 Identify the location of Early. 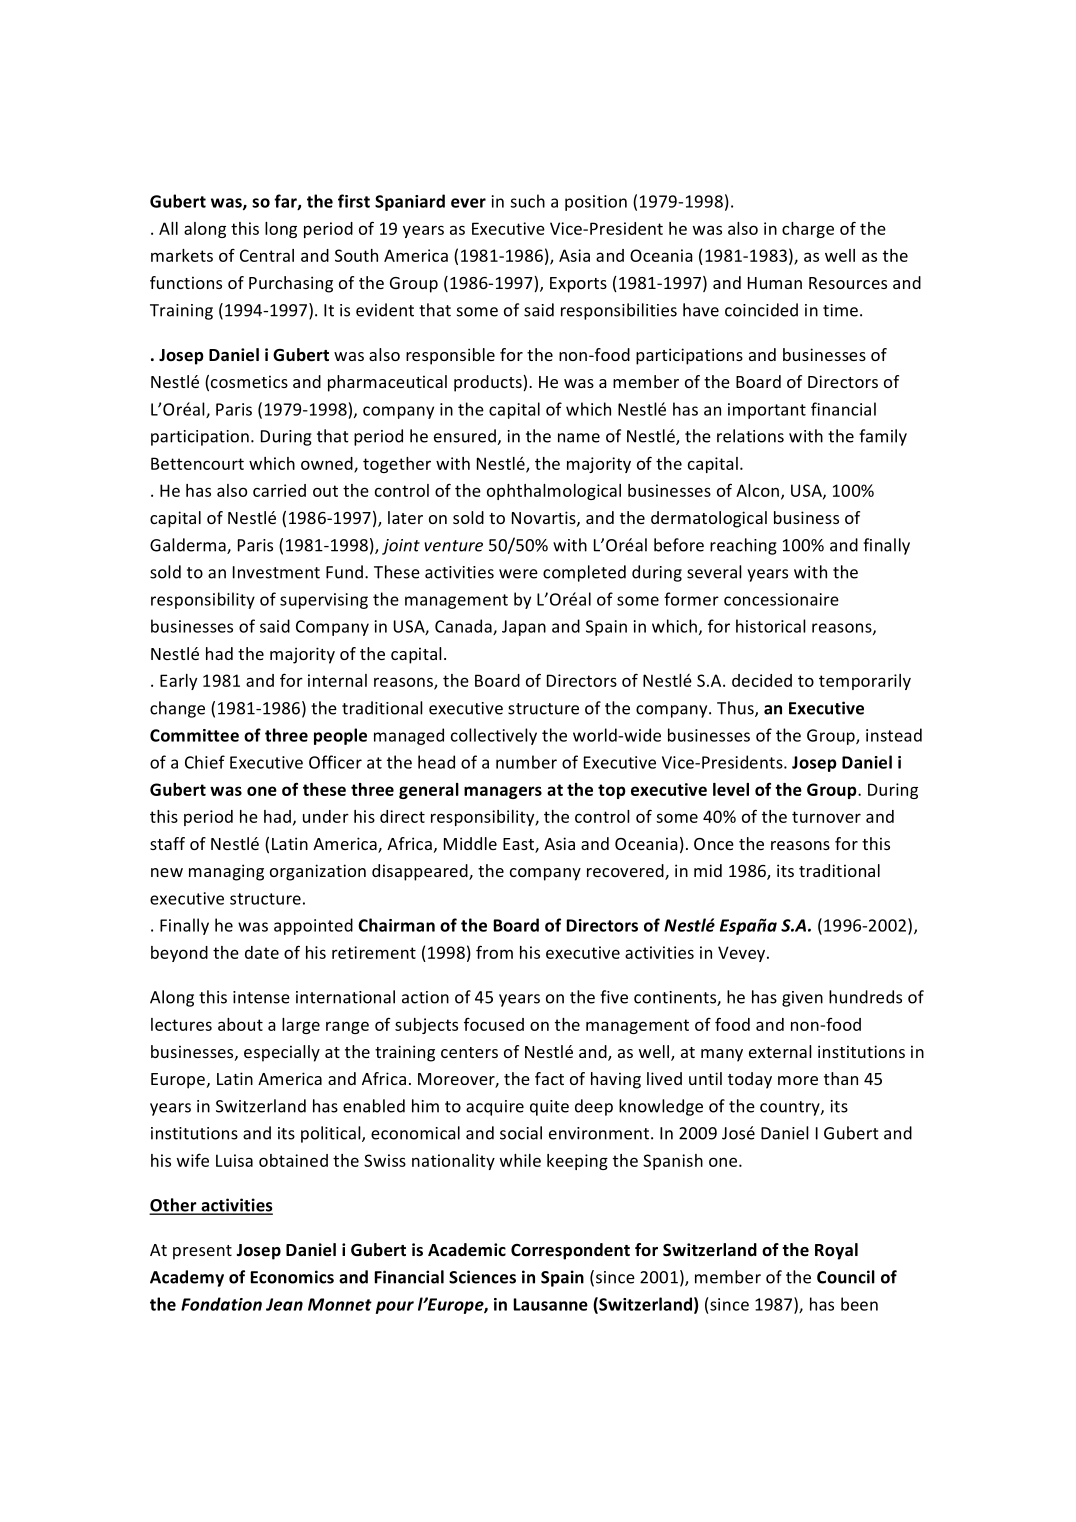
(178, 682).
